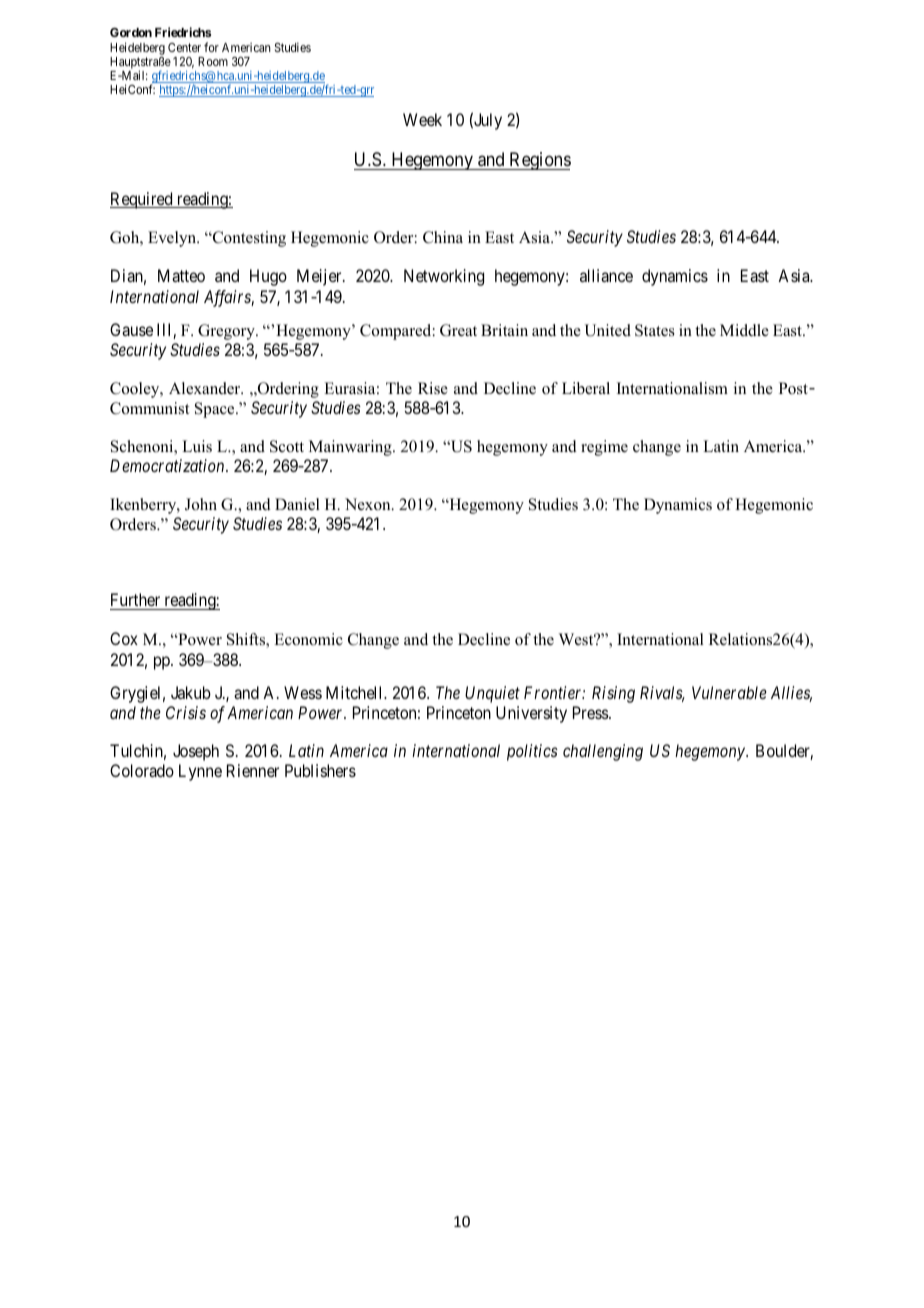 The height and width of the document is (1308, 924). I want to click on regime, so click(604, 448).
